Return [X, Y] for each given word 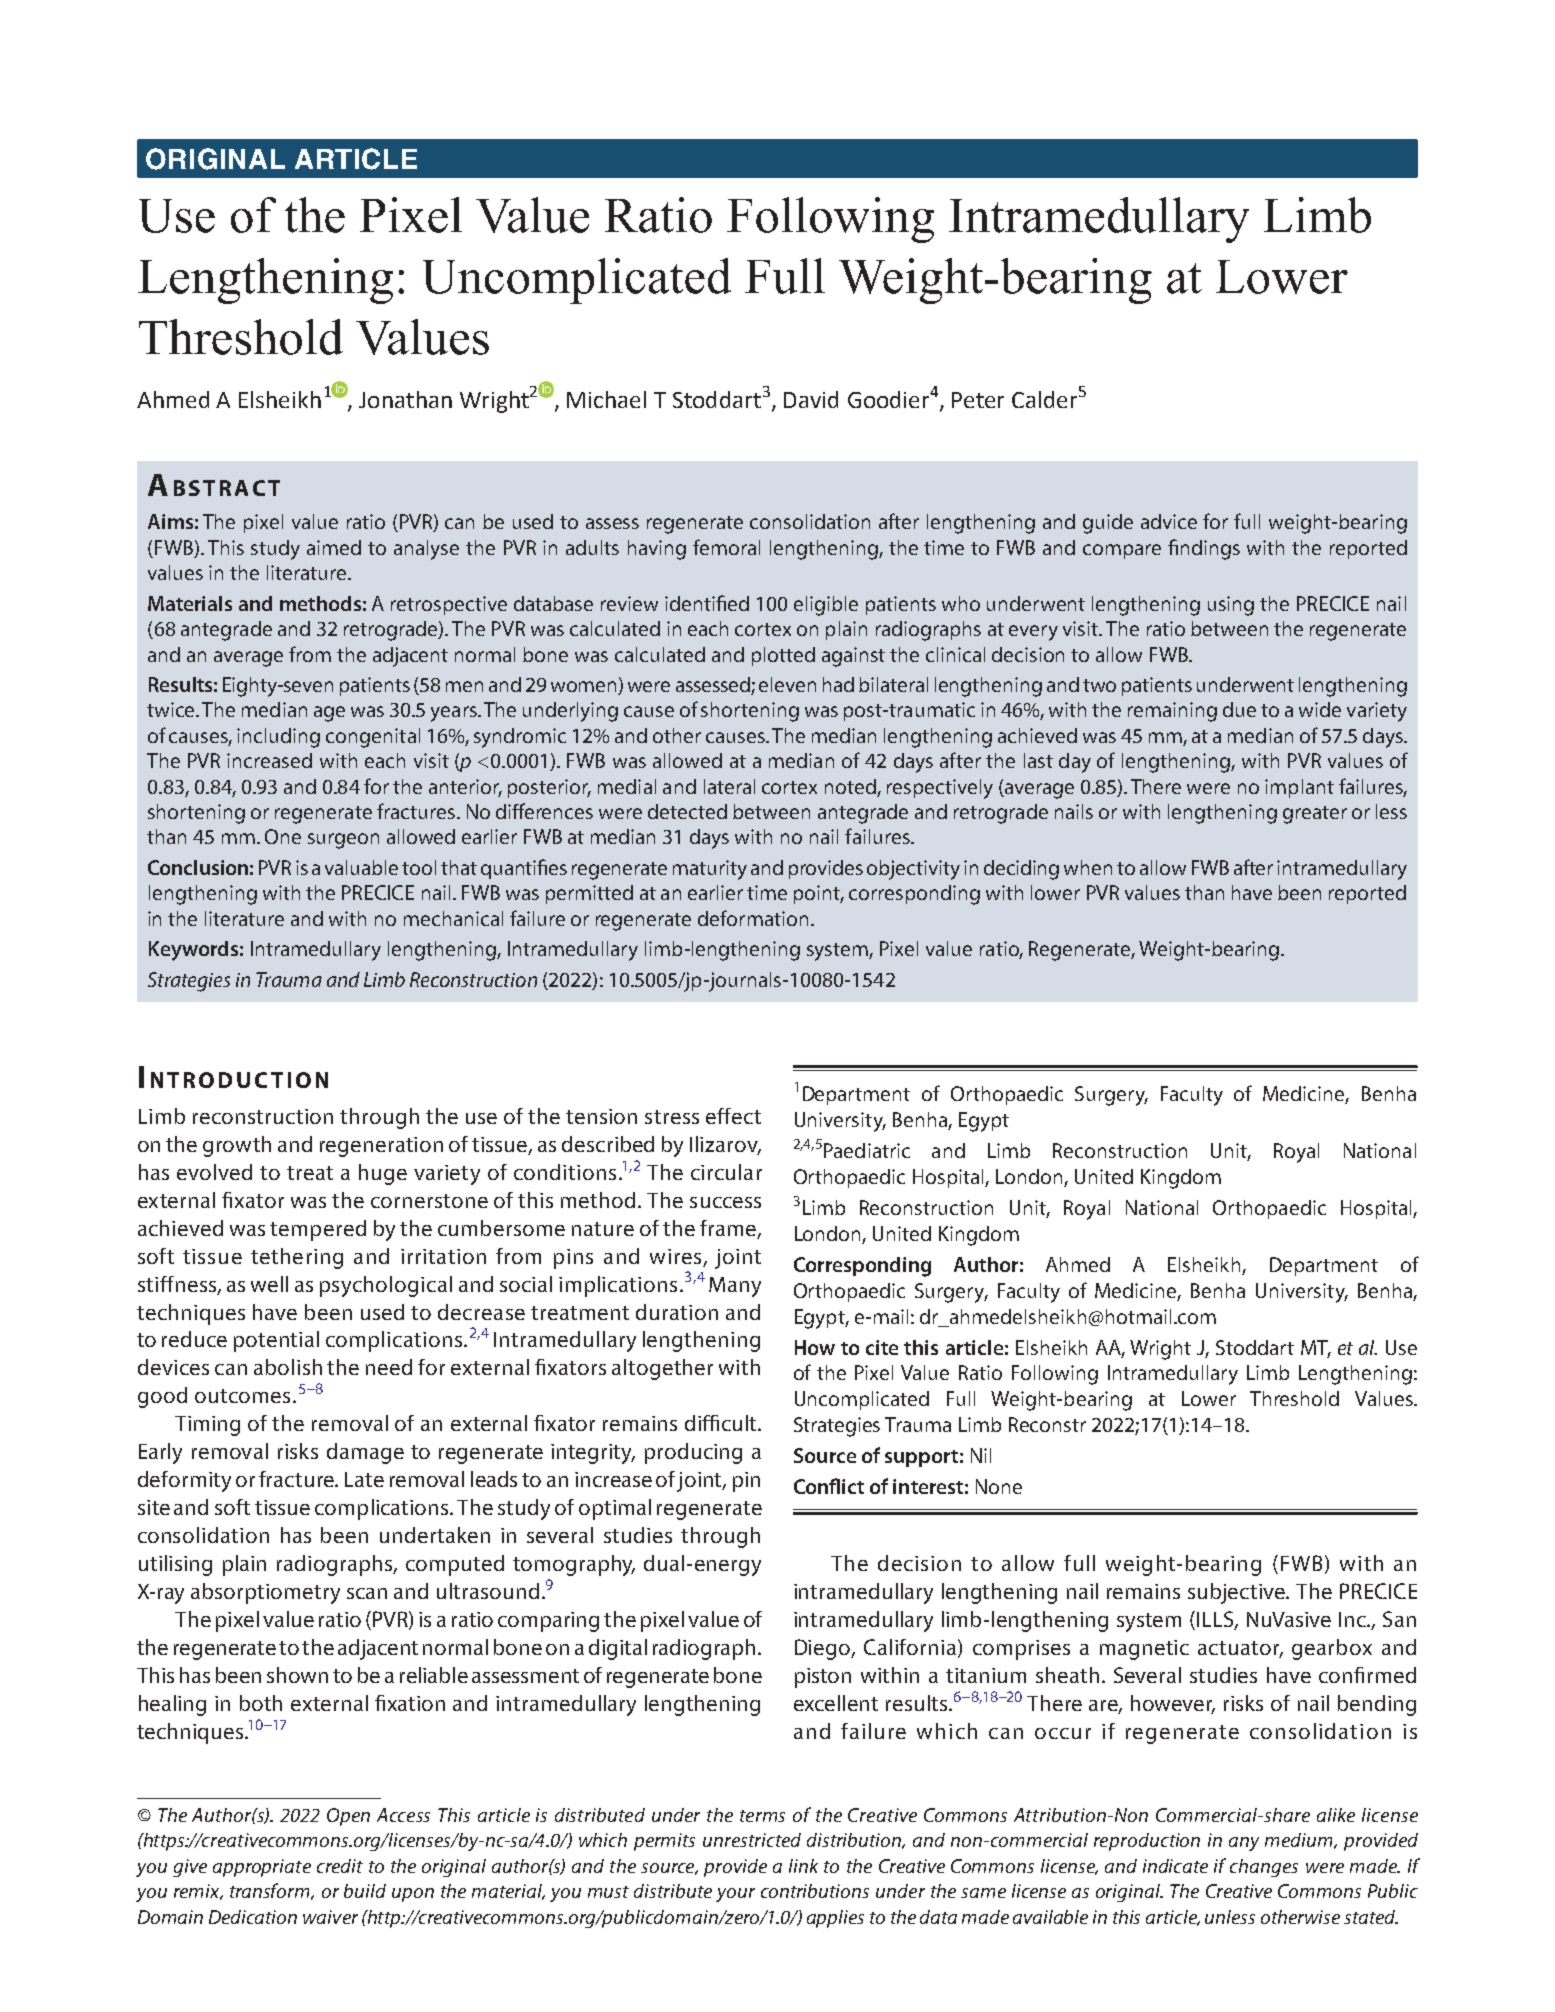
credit [340, 1866]
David [811, 399]
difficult [722, 1423]
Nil [981, 1455]
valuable [361, 867]
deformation [753, 918]
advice [1169, 521]
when [1088, 867]
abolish [288, 1367]
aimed [334, 547]
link [803, 1866]
